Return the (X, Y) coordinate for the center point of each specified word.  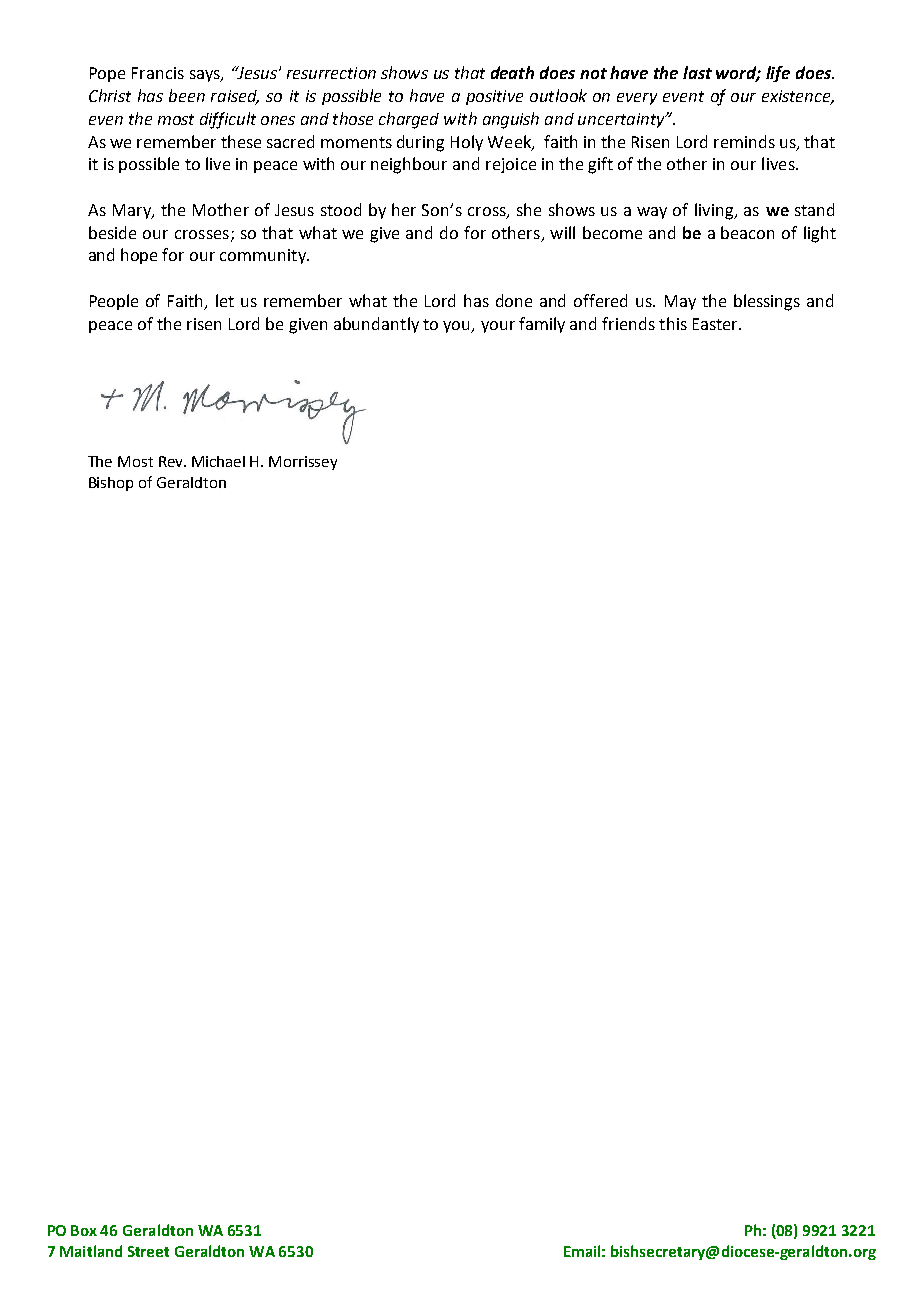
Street (148, 1251)
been (187, 95)
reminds (744, 141)
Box (84, 1230)
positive (494, 97)
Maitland (91, 1251)
